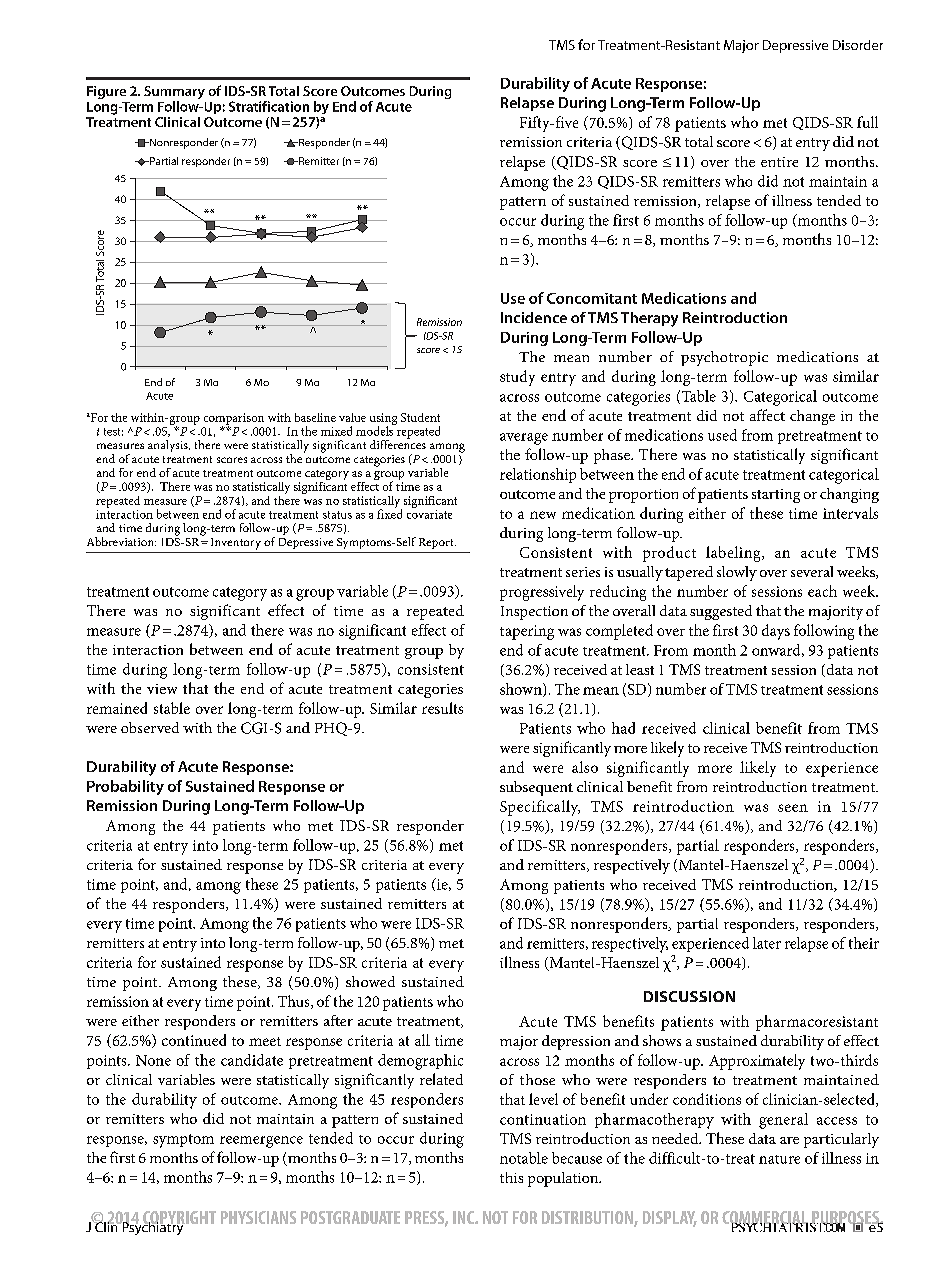 This page has height=1275, width=952. What do you see at coordinates (527, 632) in the page?
I see `tapering` at bounding box center [527, 632].
